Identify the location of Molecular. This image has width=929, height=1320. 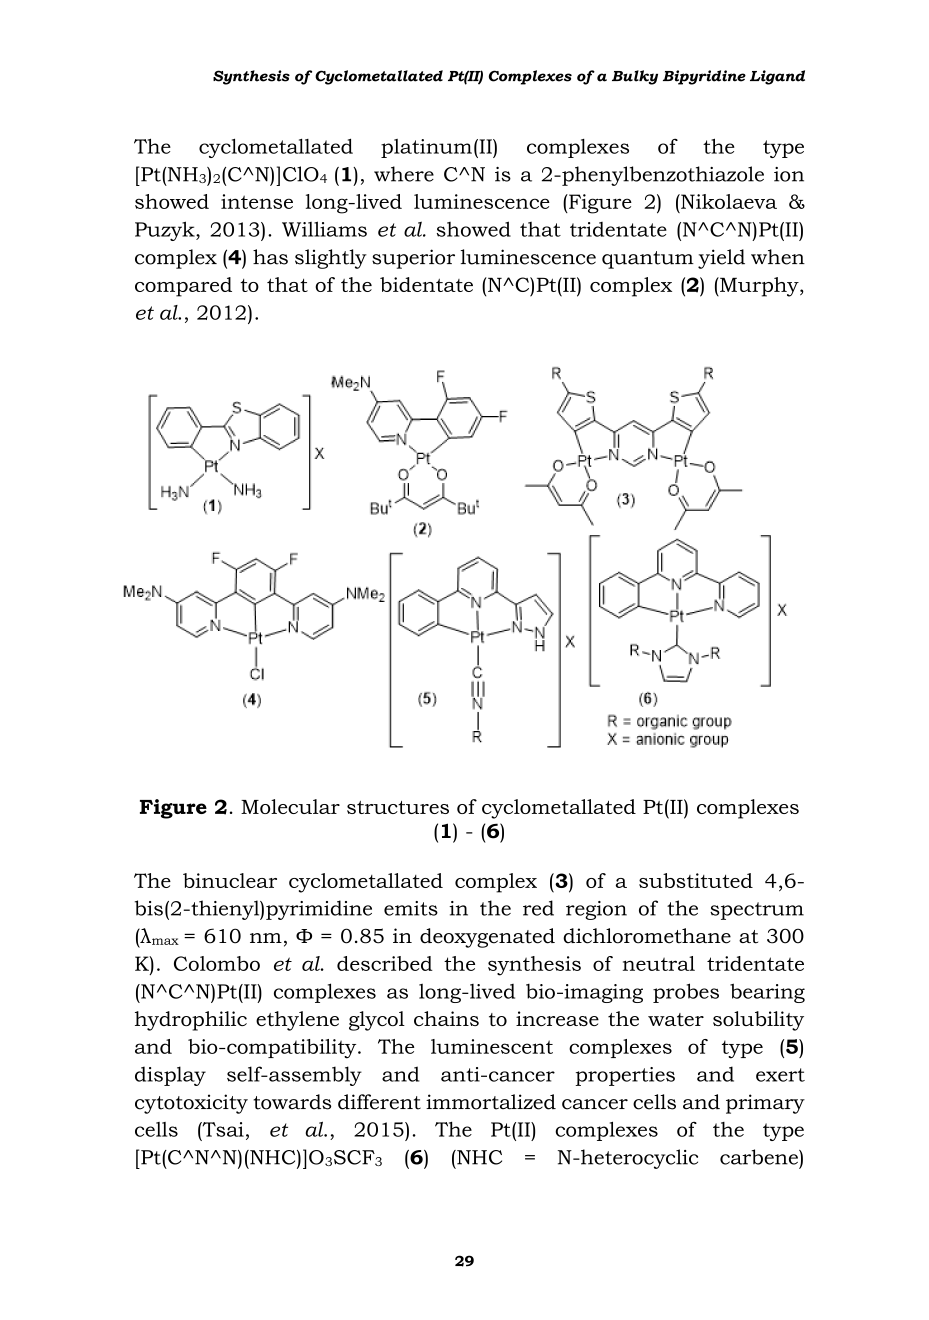
(290, 806).
